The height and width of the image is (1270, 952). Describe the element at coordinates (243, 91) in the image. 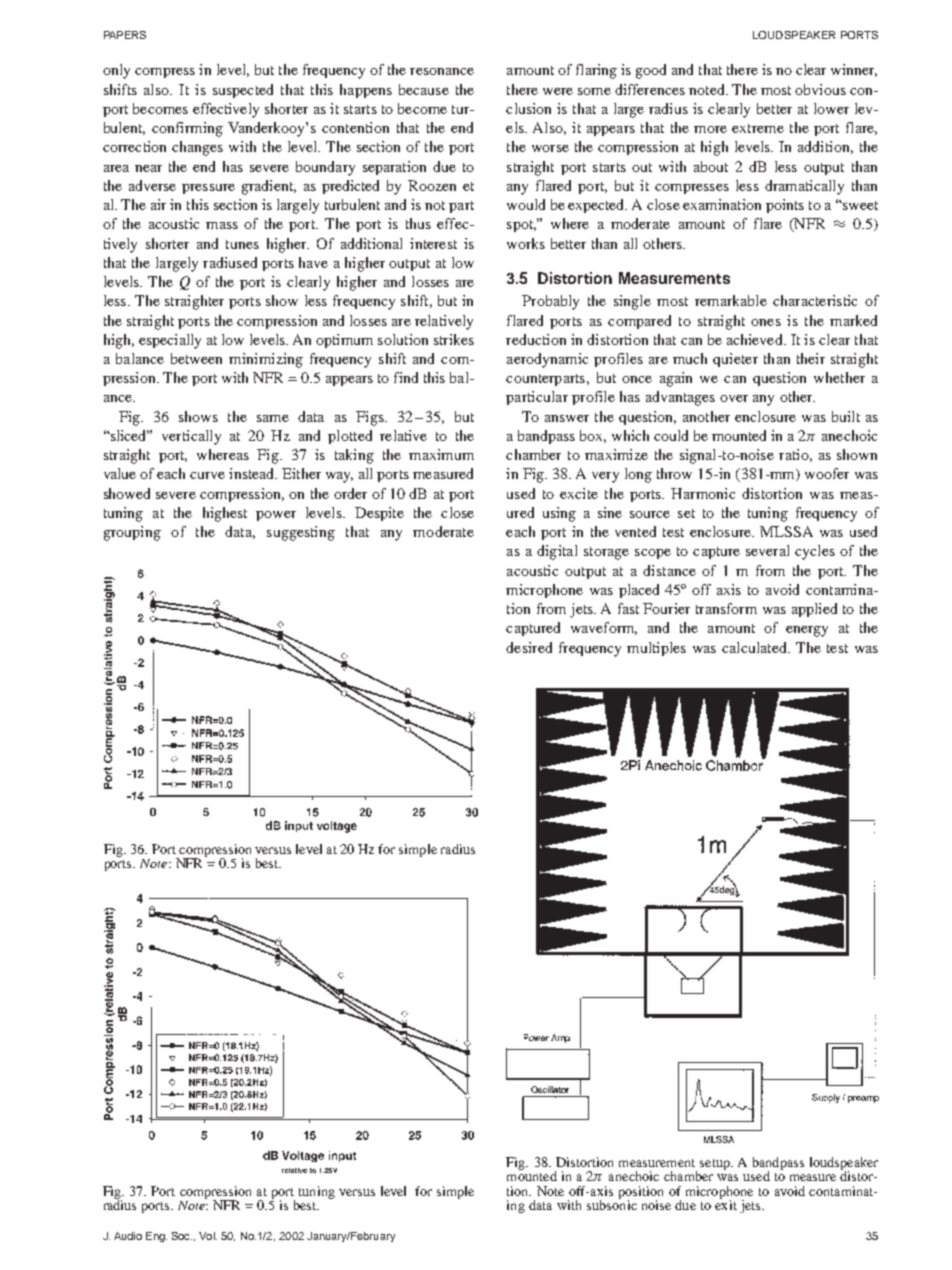

I see `suspected` at that location.
